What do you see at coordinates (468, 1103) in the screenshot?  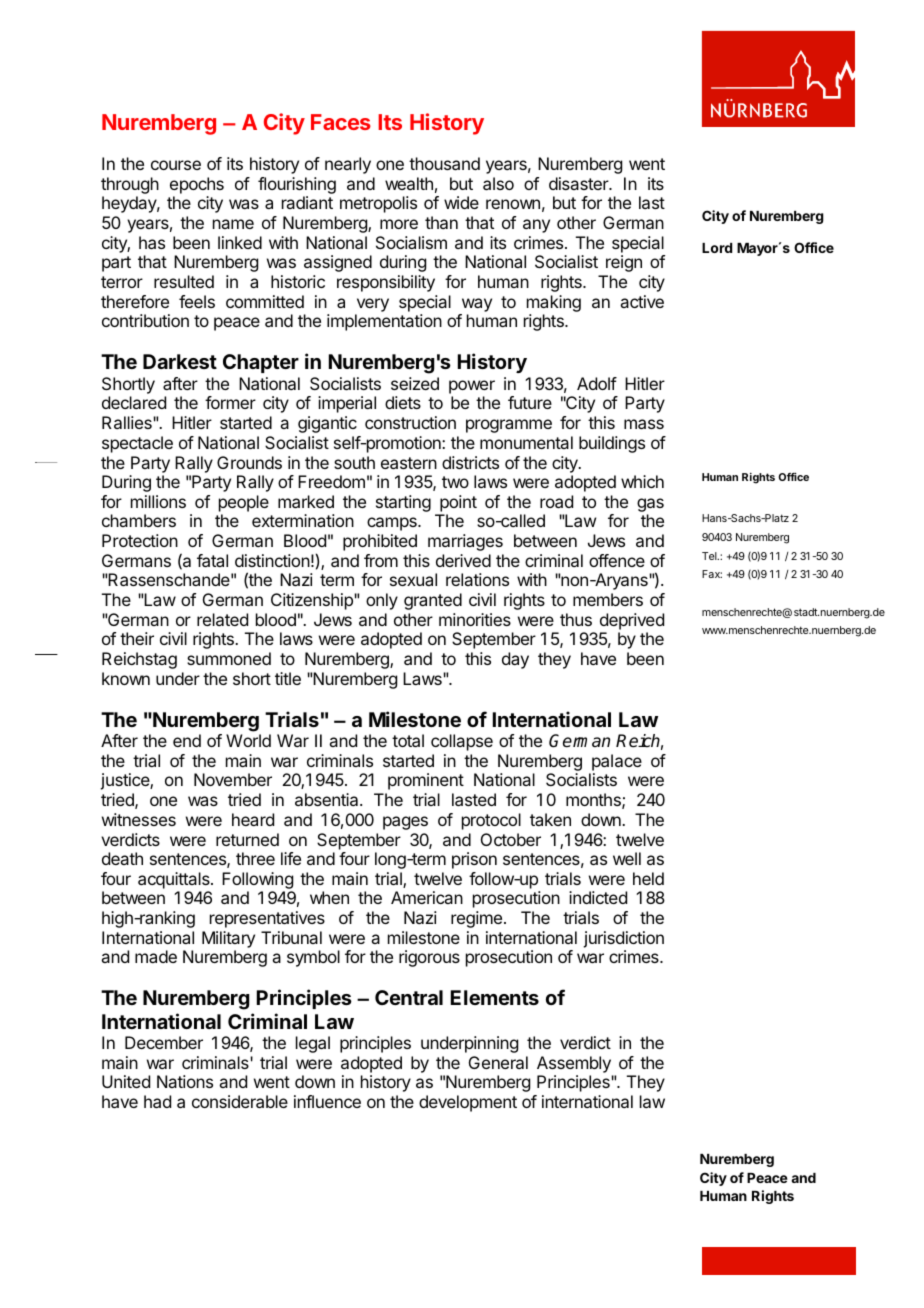 I see `development` at bounding box center [468, 1103].
